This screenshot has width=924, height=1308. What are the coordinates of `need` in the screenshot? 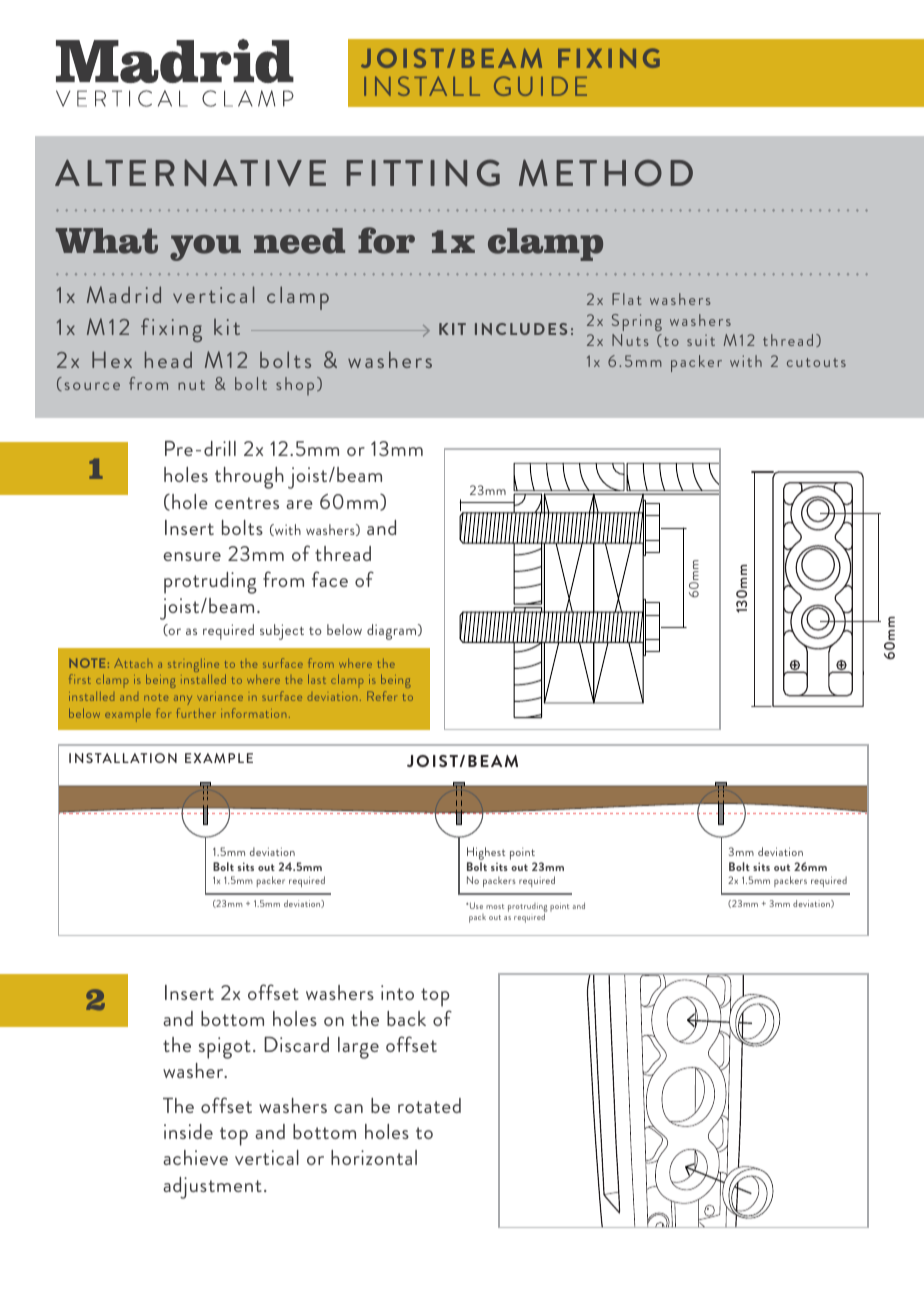 It's located at (299, 241).
